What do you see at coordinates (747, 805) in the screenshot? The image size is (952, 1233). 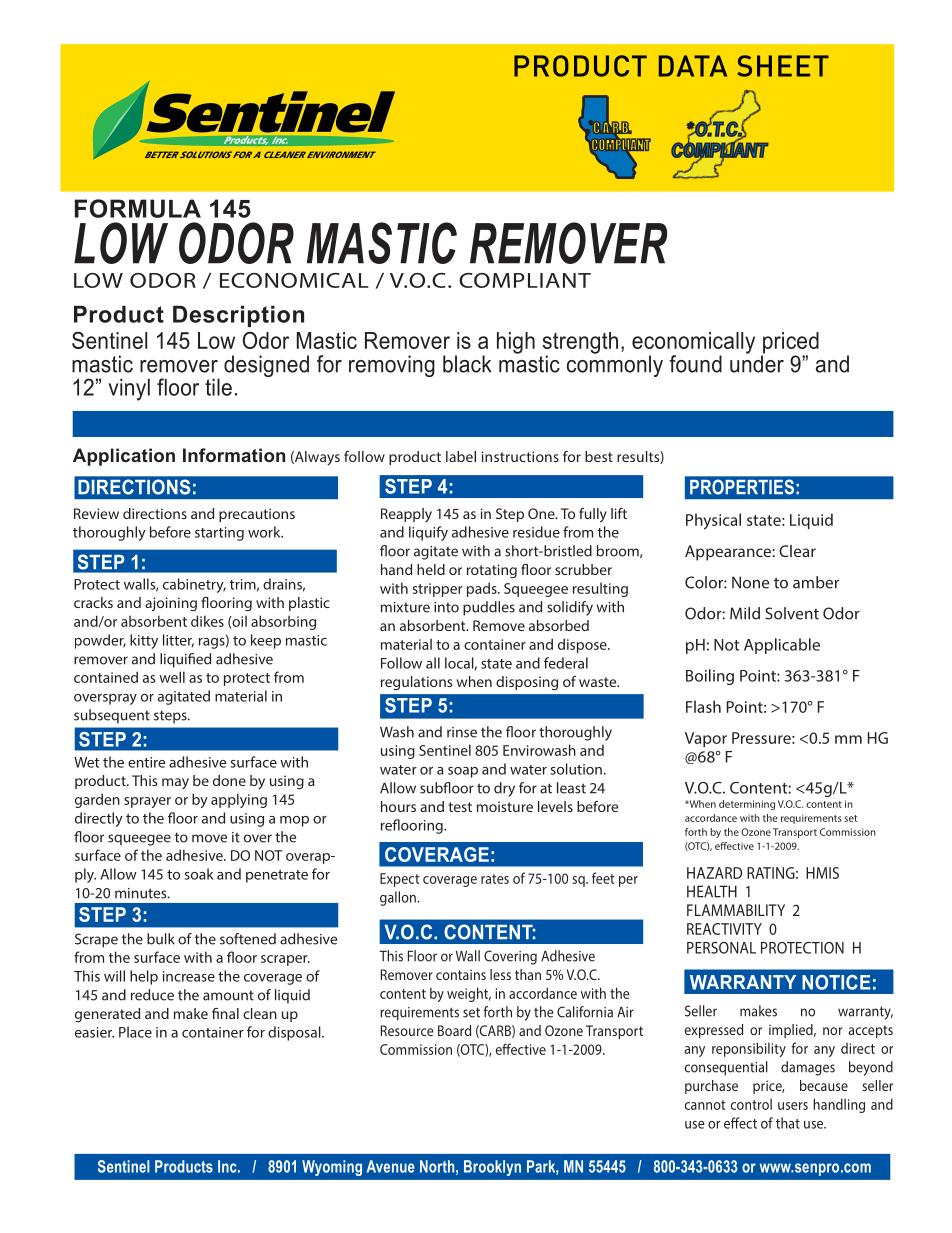 I see `determining` at bounding box center [747, 805].
